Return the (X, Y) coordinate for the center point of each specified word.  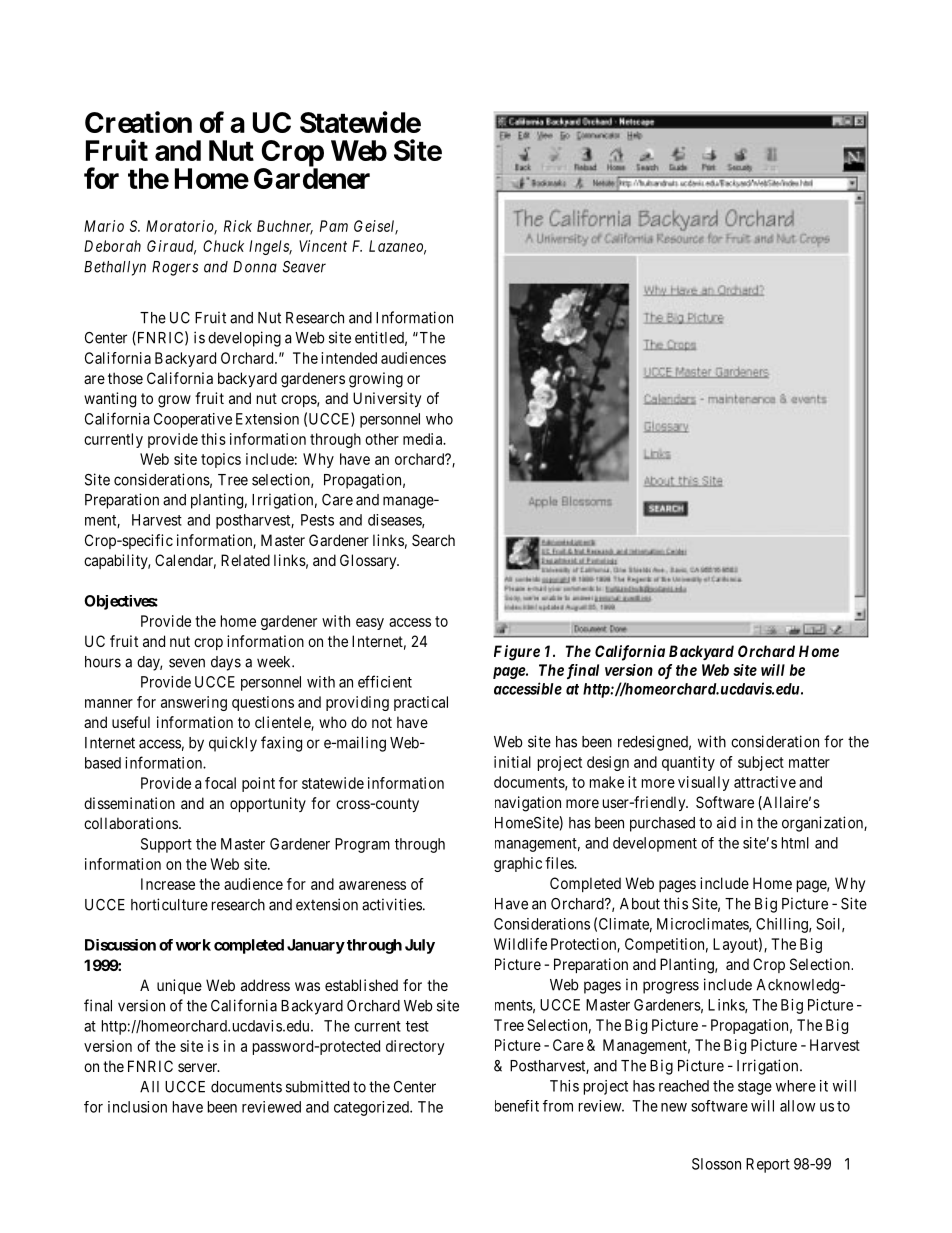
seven (187, 663)
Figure (517, 653)
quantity (688, 763)
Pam (334, 226)
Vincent (323, 246)
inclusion (137, 1107)
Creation (138, 122)
